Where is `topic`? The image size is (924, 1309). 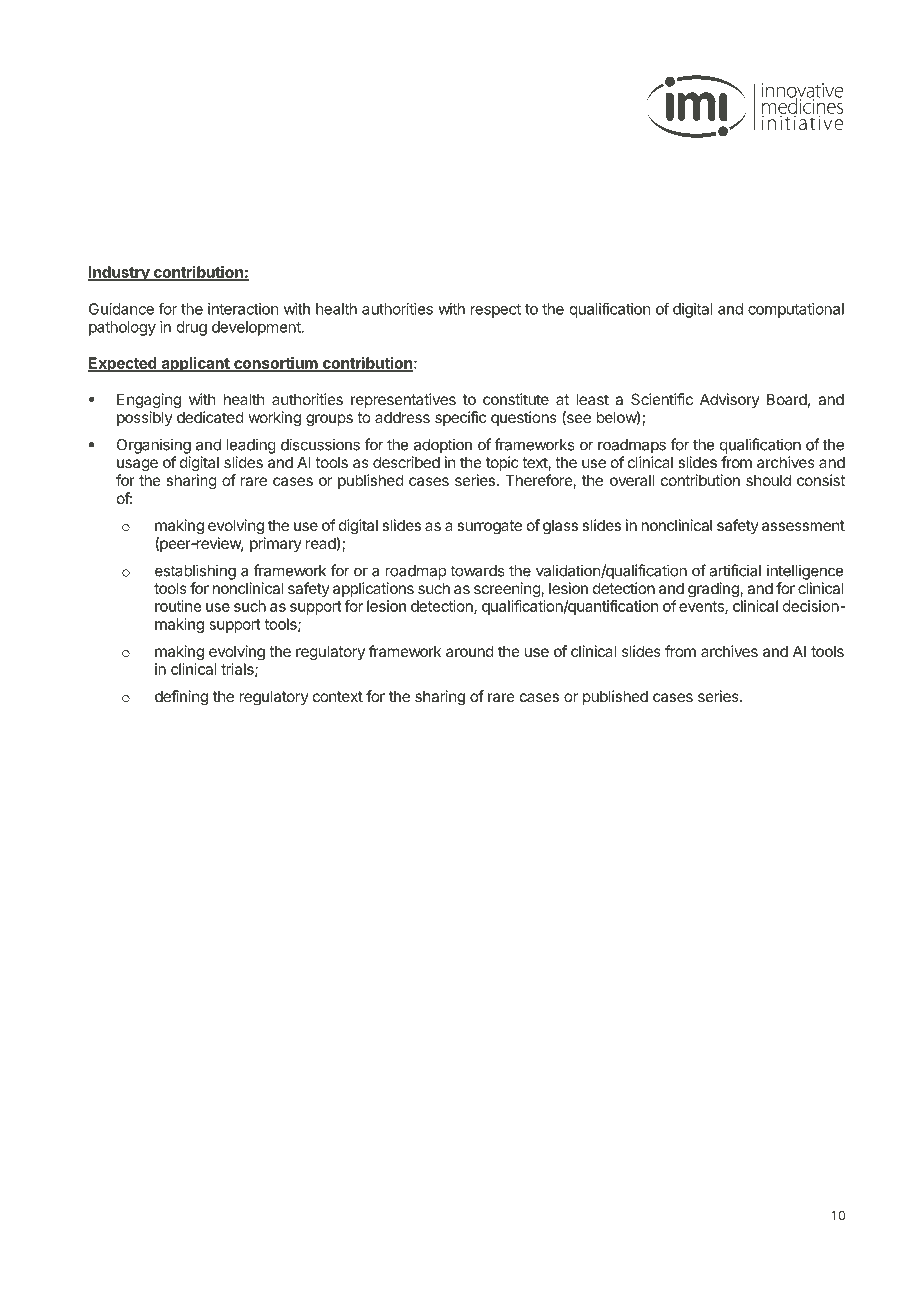 topic is located at coordinates (502, 463).
